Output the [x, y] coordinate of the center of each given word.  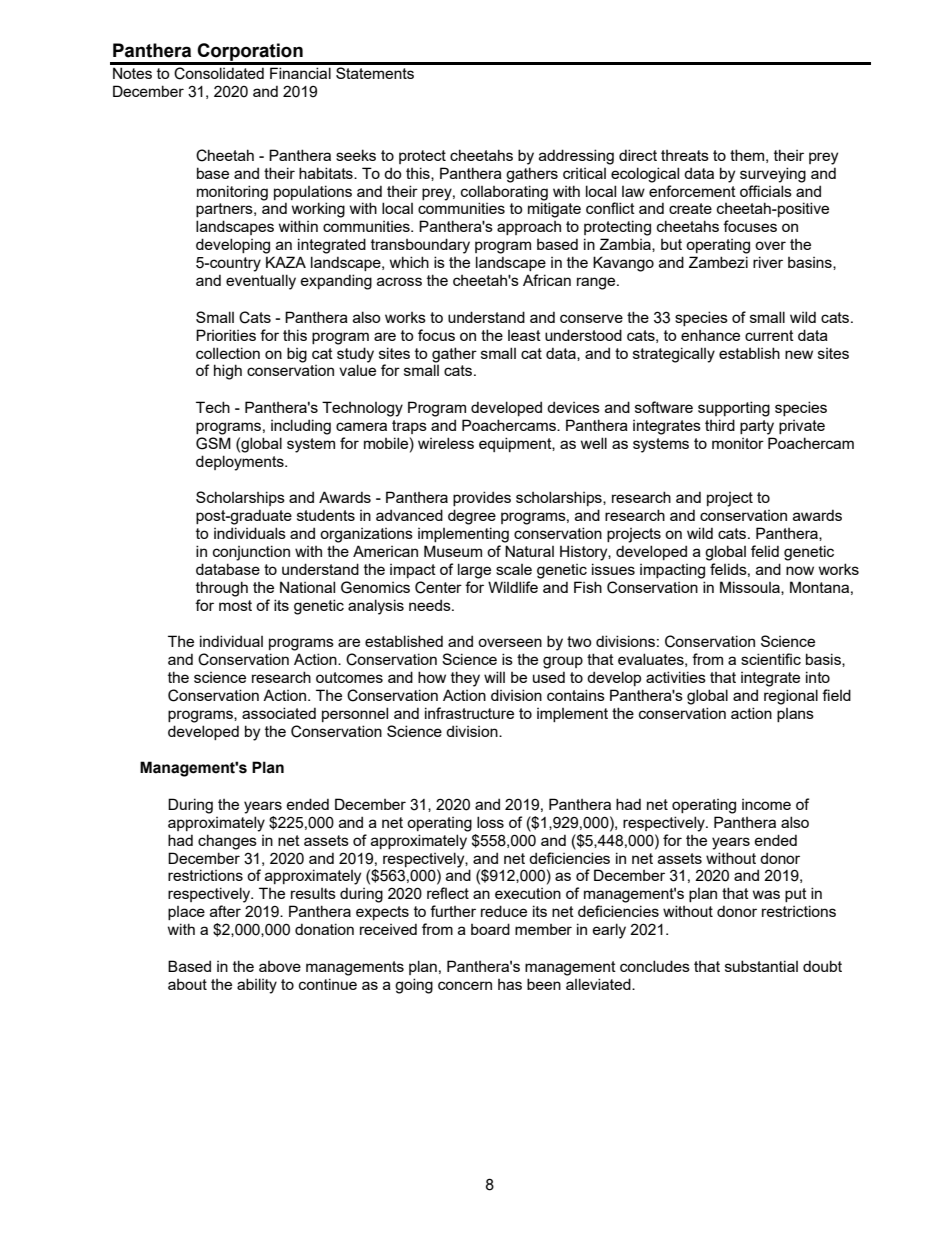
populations [313, 192]
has [510, 984]
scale [514, 569]
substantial [761, 966]
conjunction [251, 553]
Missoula [751, 588]
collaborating [504, 193]
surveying [773, 175]
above [280, 966]
